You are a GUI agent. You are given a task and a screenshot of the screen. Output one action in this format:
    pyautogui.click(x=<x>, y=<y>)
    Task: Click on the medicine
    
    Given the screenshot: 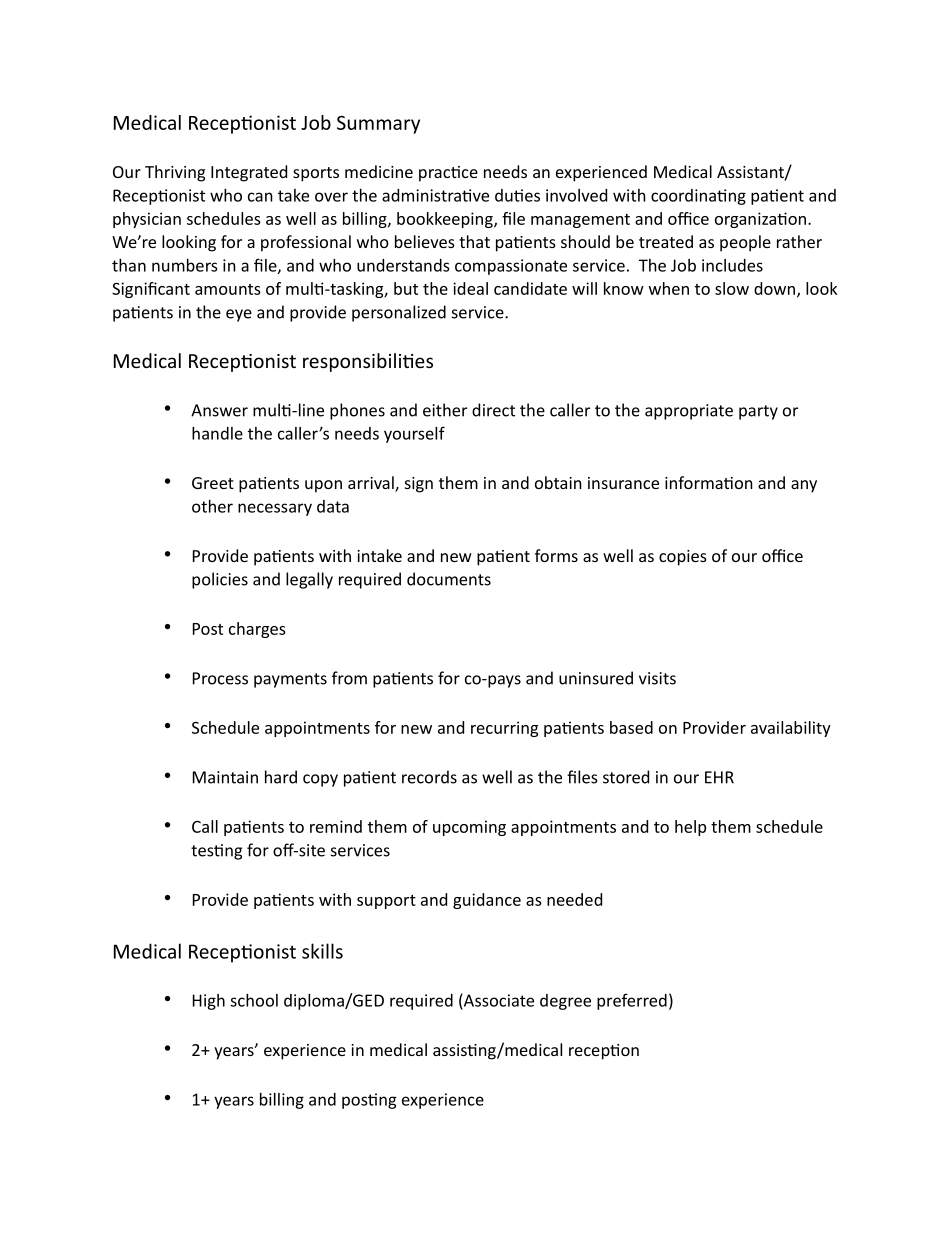 What is the action you would take?
    pyautogui.click(x=379, y=171)
